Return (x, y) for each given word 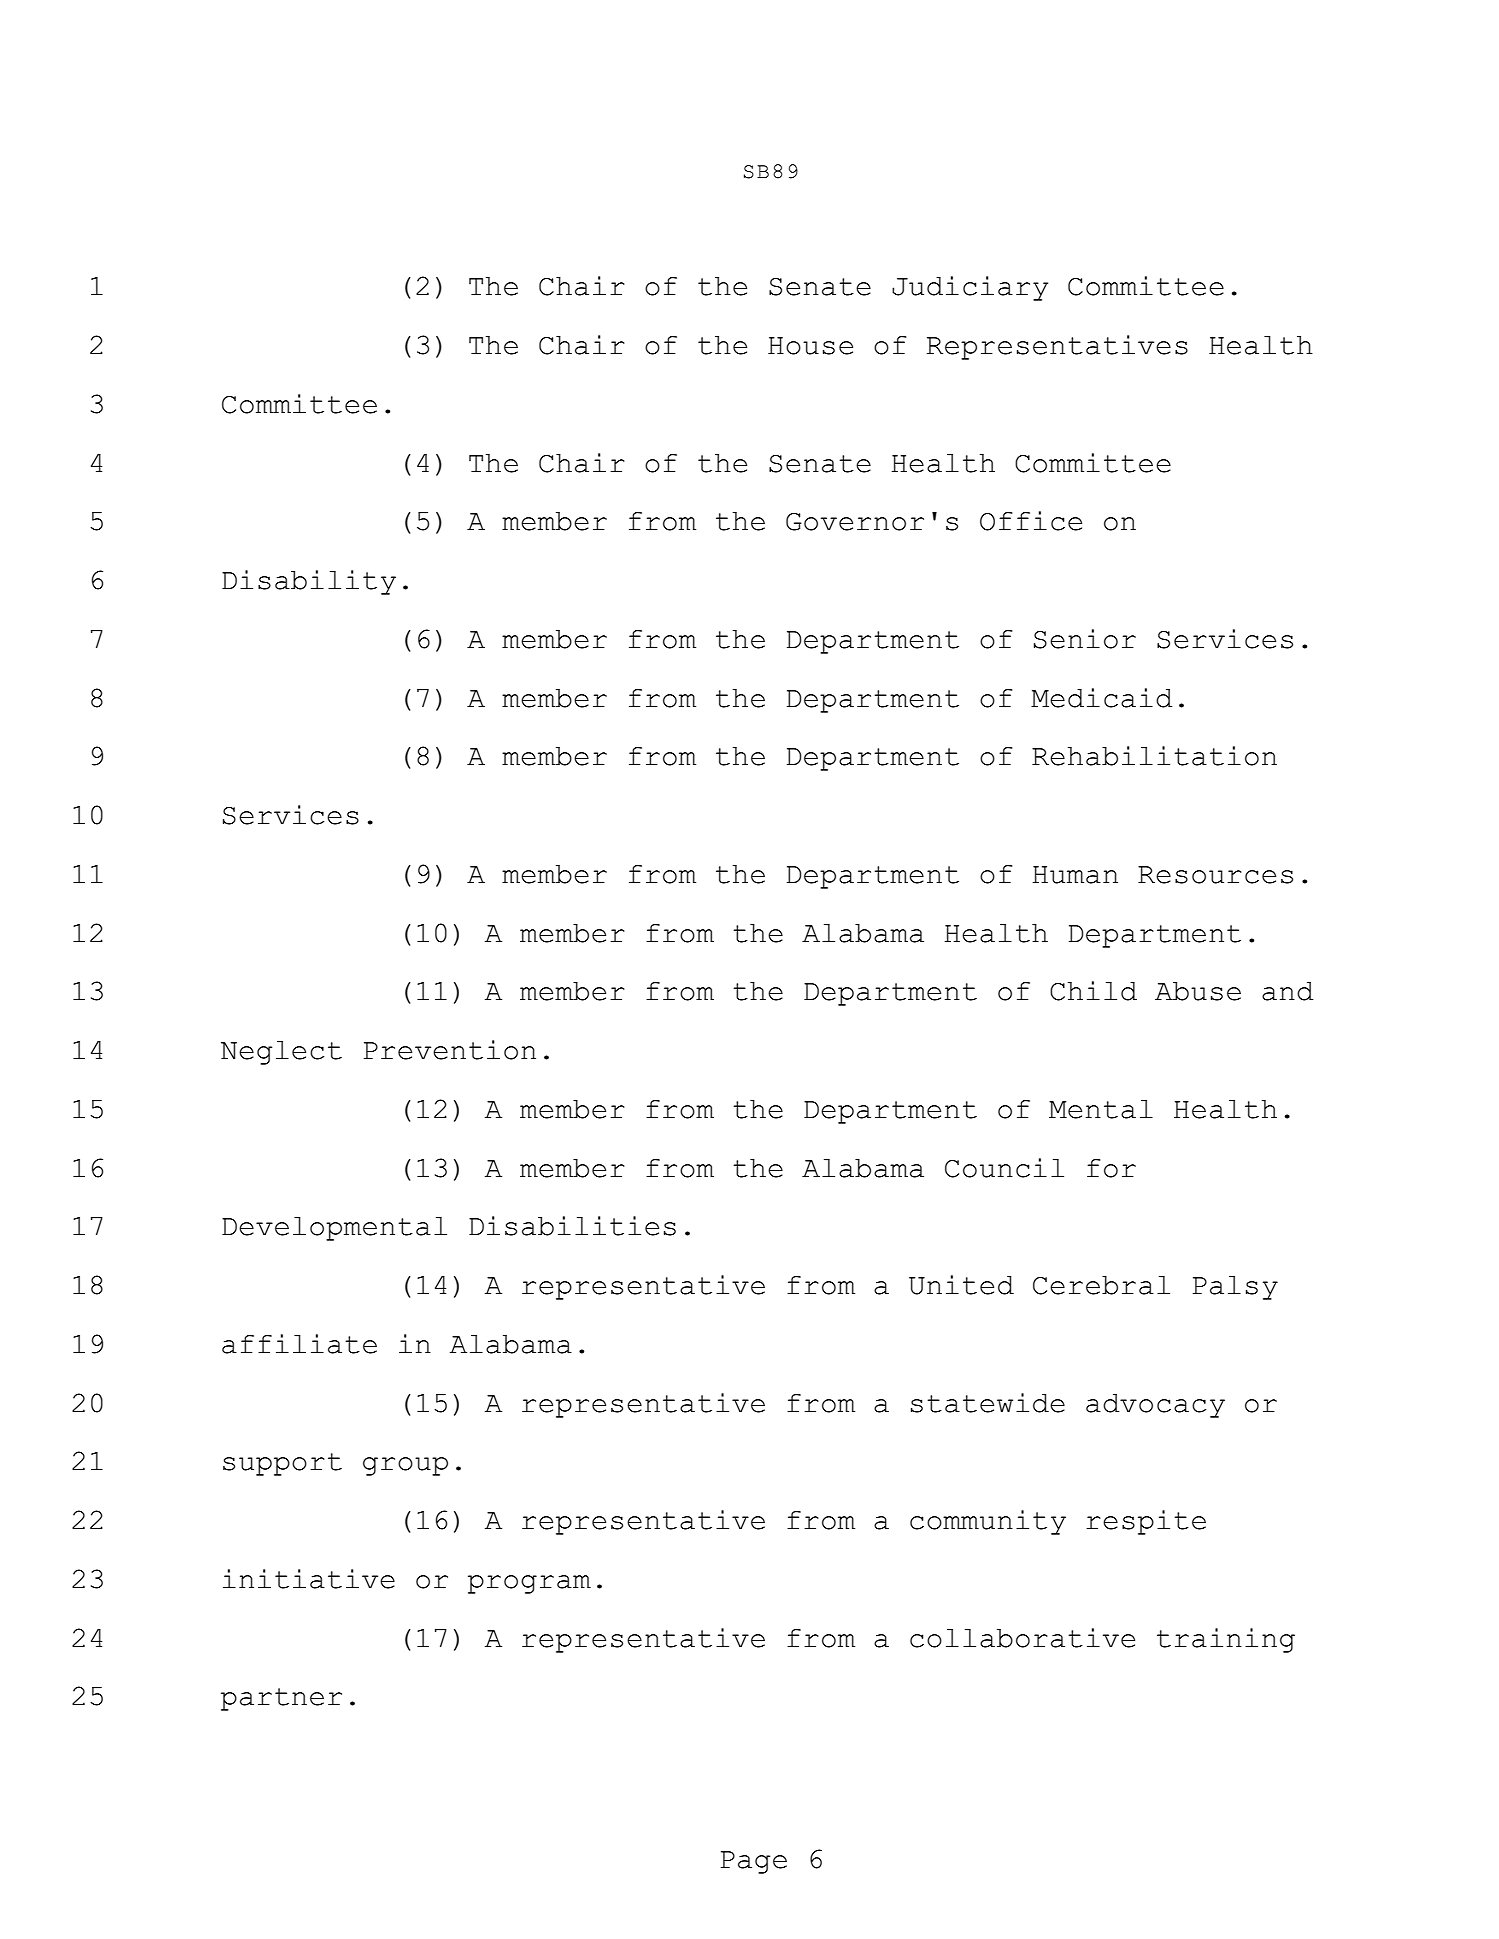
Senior (1085, 639)
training (1226, 1640)
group (405, 1466)
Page (754, 1862)
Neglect (281, 1053)
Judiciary (970, 288)
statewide (988, 1403)
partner (281, 1699)
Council (1004, 1168)
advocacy (1155, 1406)
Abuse (1198, 991)
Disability (309, 582)
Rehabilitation (1154, 756)
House (810, 346)
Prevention (450, 1050)
